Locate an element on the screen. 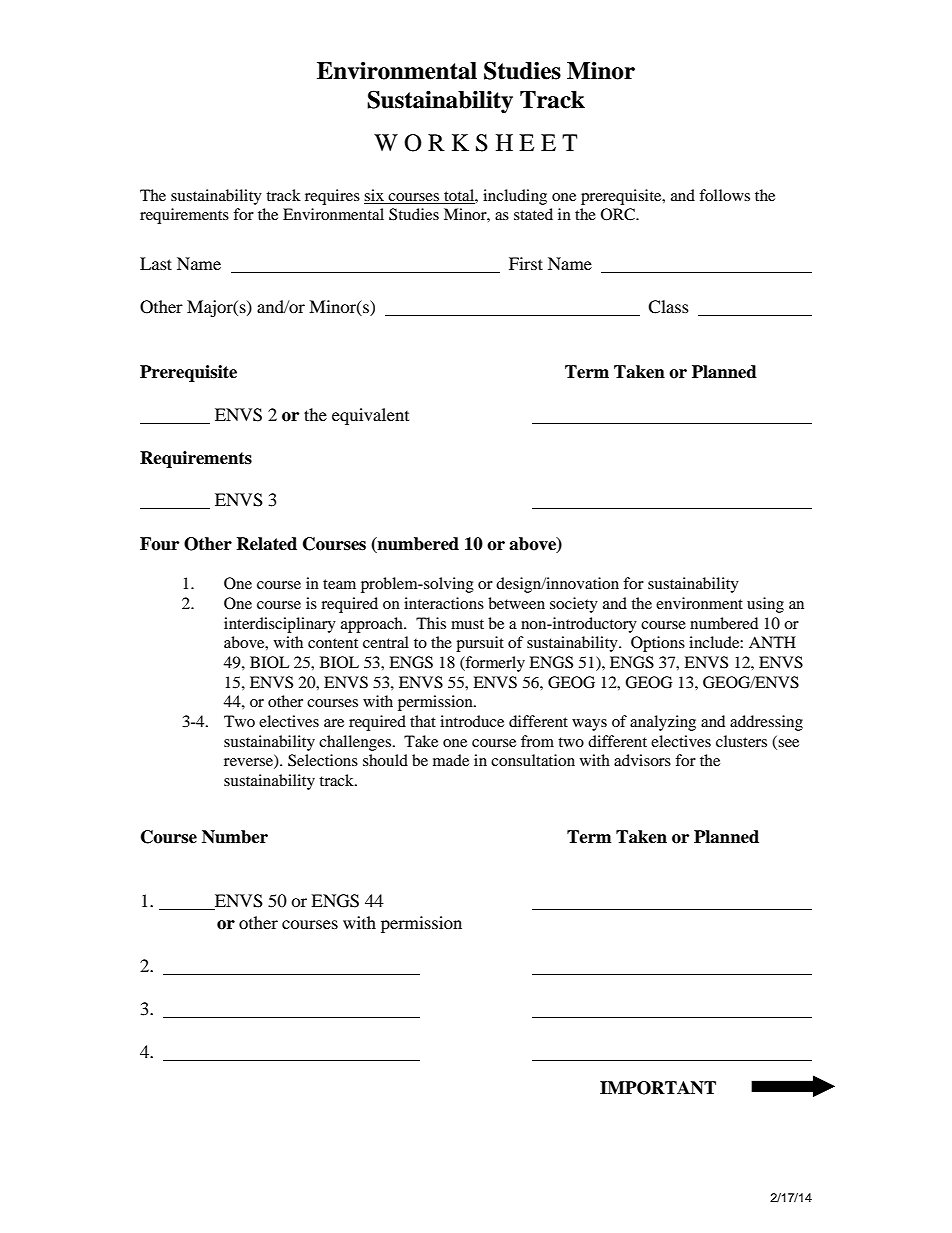 The height and width of the screenshot is (1233, 952). Last is located at coordinates (156, 263).
